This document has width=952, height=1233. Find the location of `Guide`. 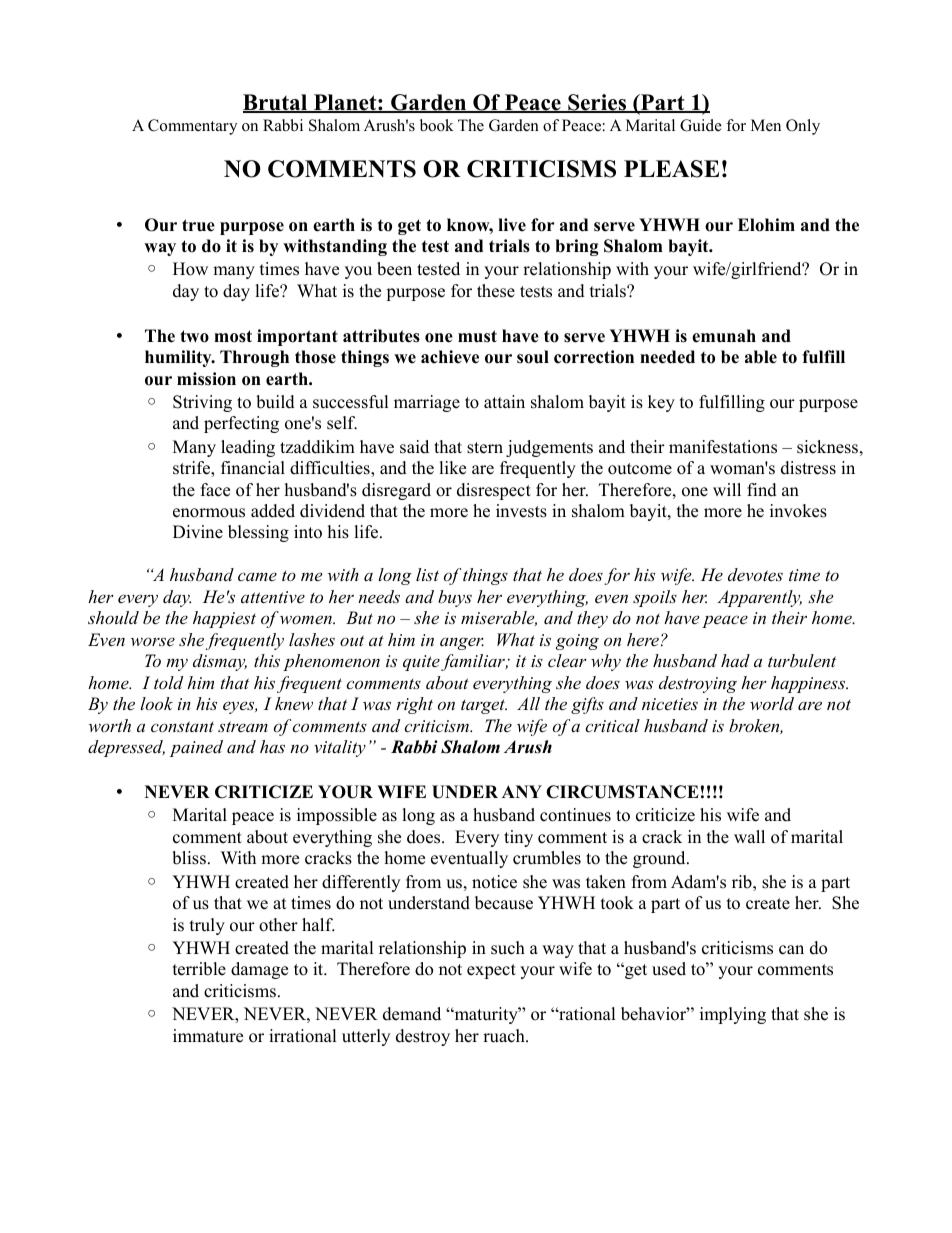

Guide is located at coordinates (701, 125).
